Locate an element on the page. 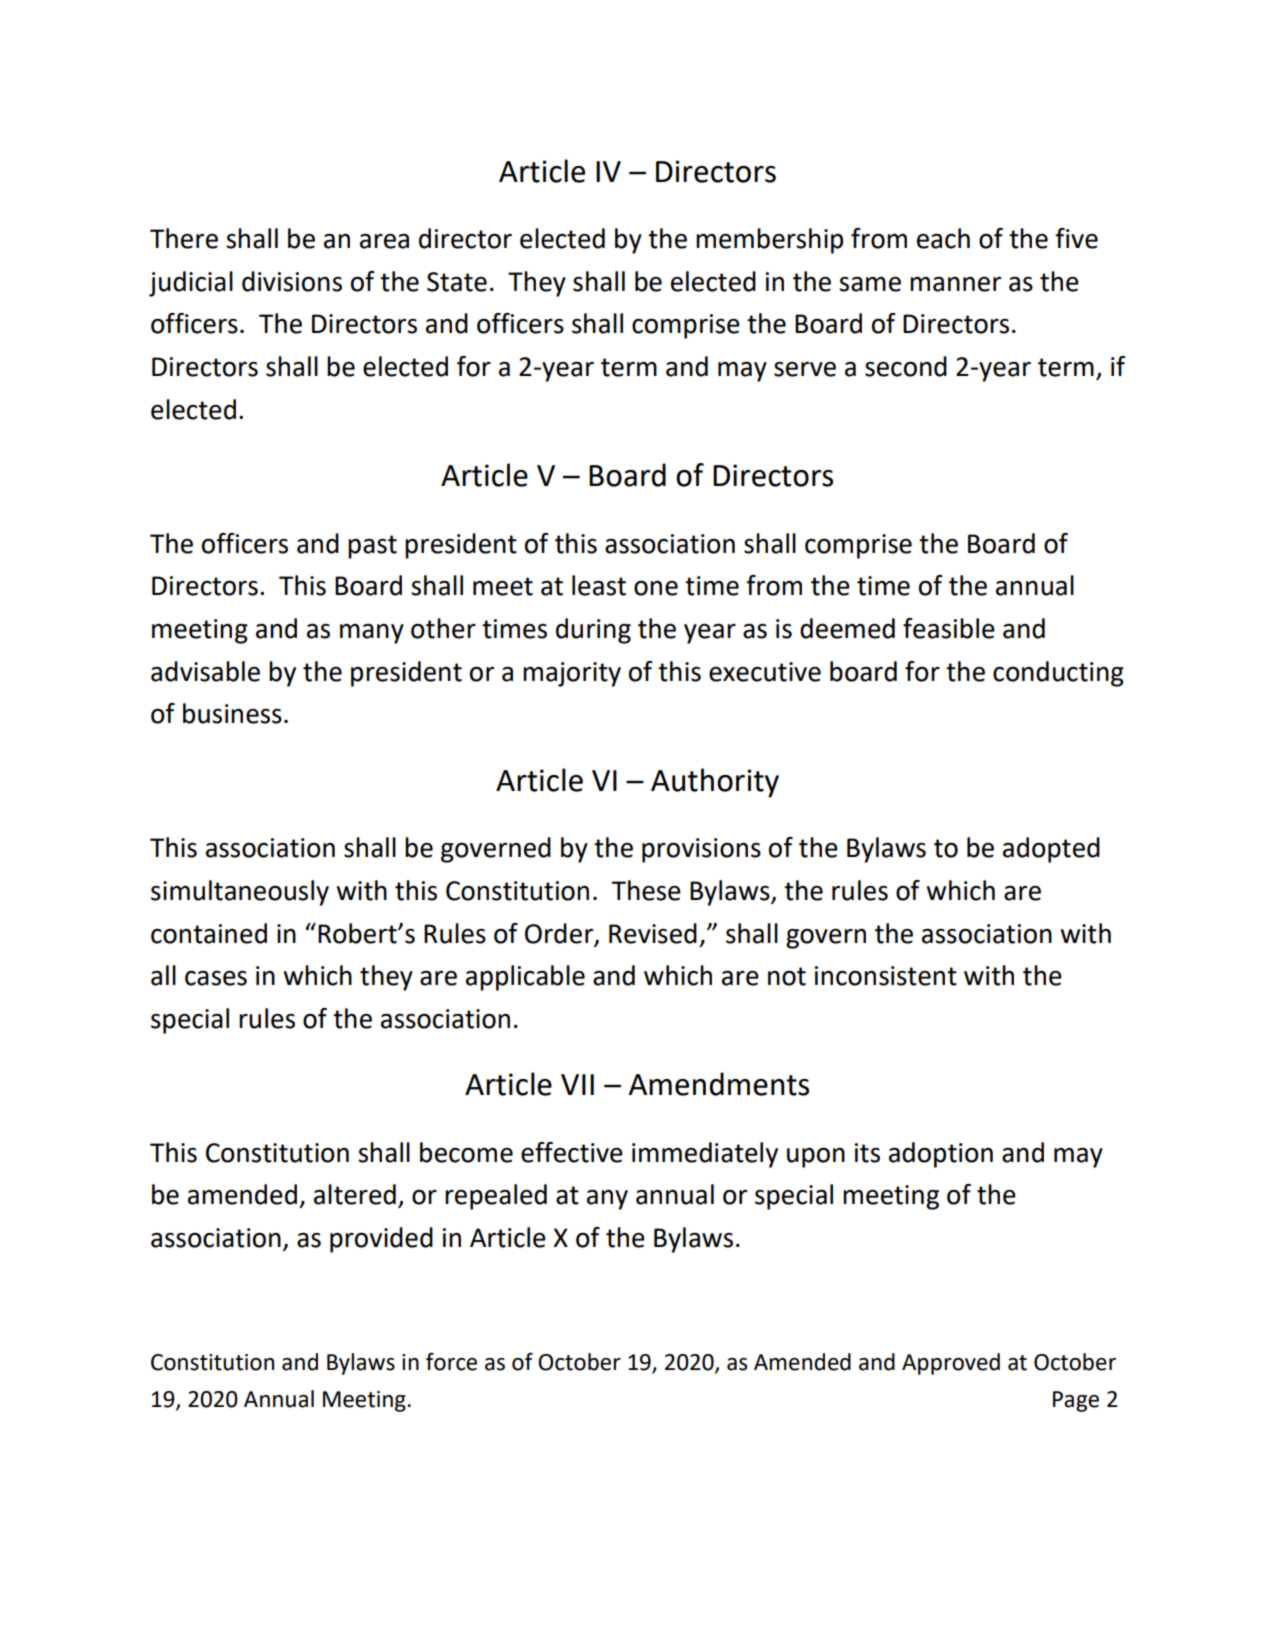 The width and height of the page is (1276, 1652). force is located at coordinates (451, 1361).
